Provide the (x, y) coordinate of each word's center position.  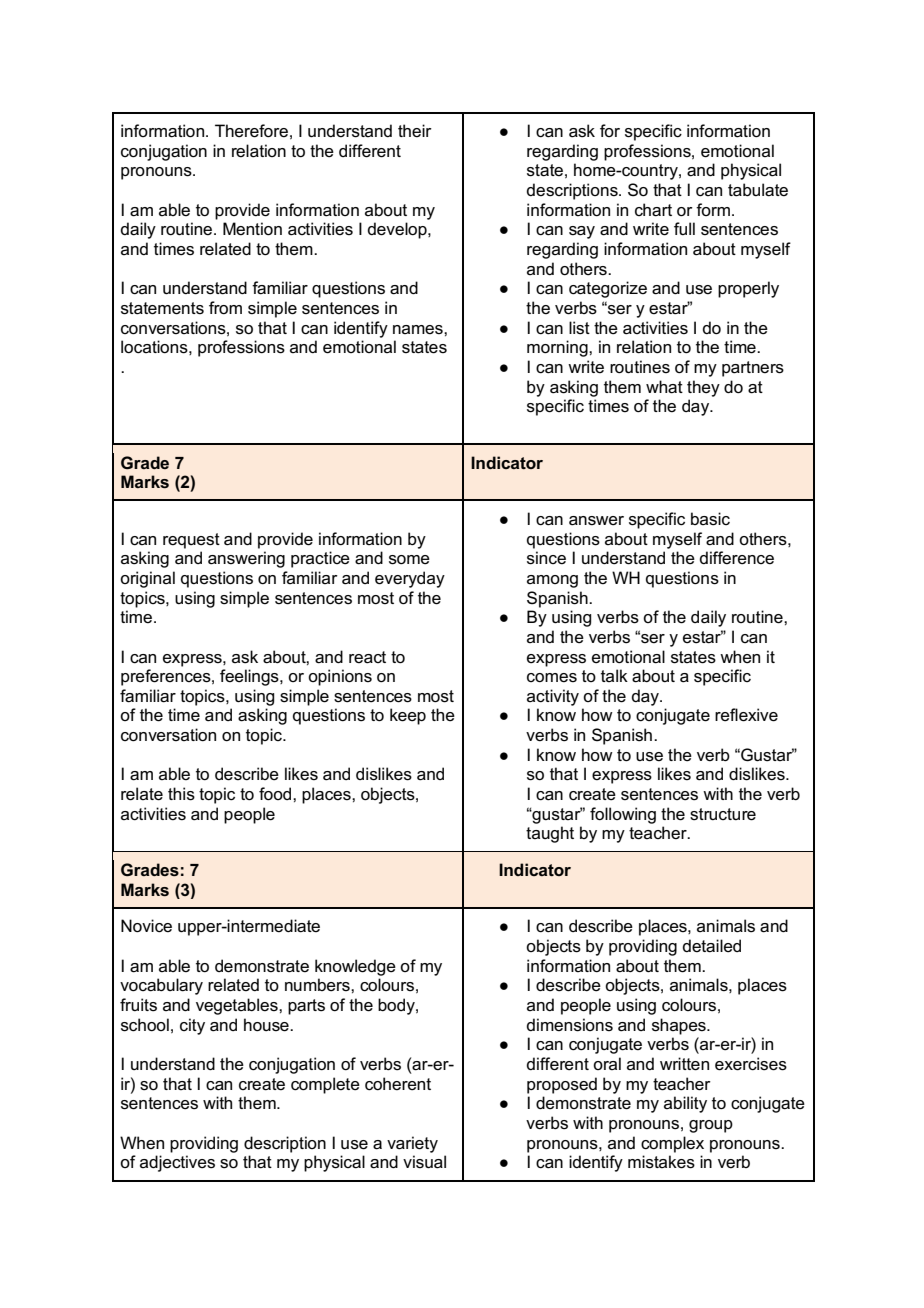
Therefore (251, 131)
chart (653, 210)
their (415, 130)
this (181, 794)
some (409, 560)
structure (723, 814)
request (191, 541)
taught (550, 834)
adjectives (177, 1163)
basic (710, 519)
